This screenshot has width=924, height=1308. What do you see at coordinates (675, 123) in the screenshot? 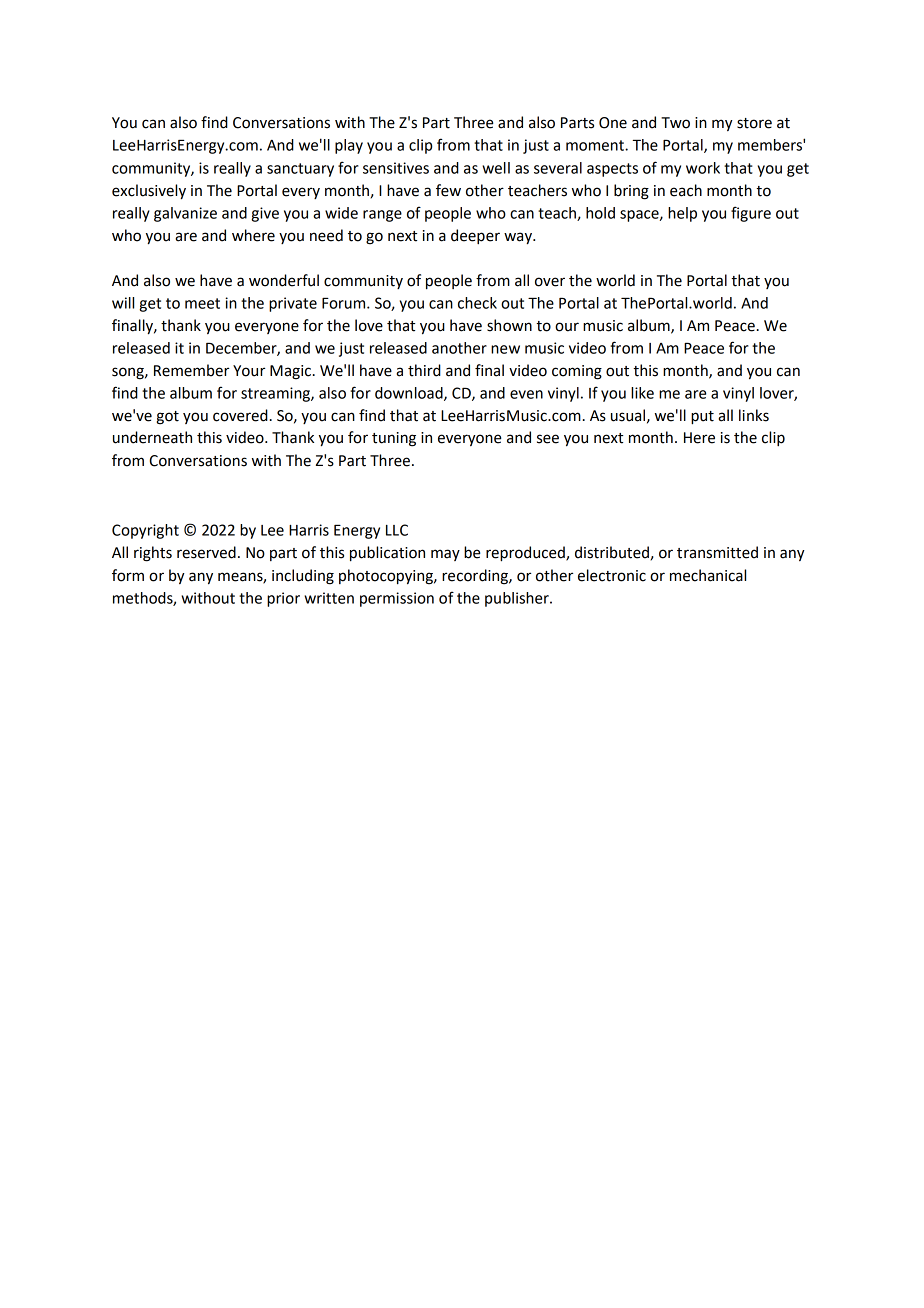
I see `Two` at bounding box center [675, 123].
